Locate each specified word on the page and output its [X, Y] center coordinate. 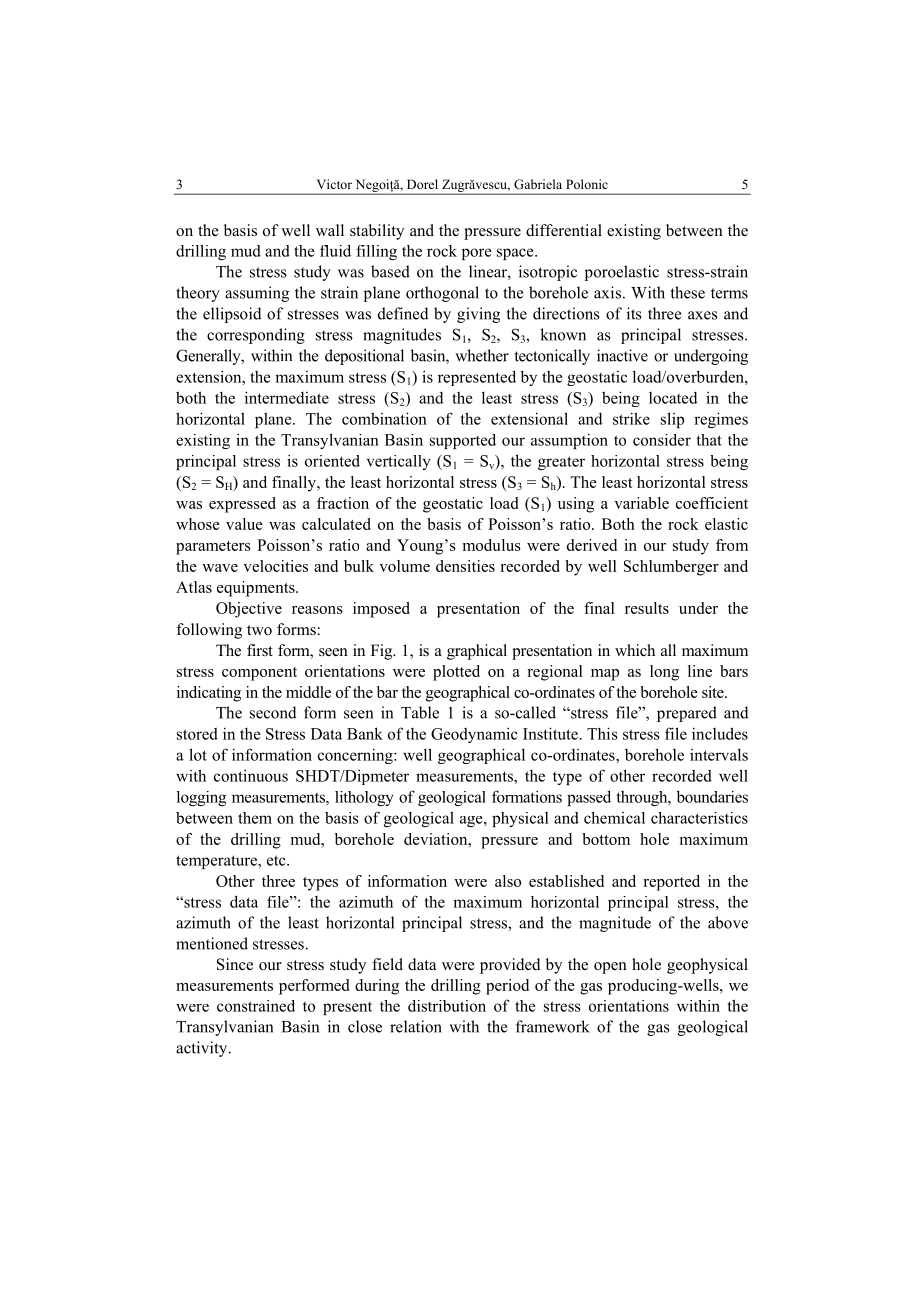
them [255, 818]
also [508, 881]
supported [463, 441]
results [647, 608]
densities [465, 566]
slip [672, 420]
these [688, 292]
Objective [249, 610]
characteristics [699, 818]
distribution [447, 1006]
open [610, 968]
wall [330, 230]
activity [203, 1049]
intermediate [287, 397]
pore [477, 254]
